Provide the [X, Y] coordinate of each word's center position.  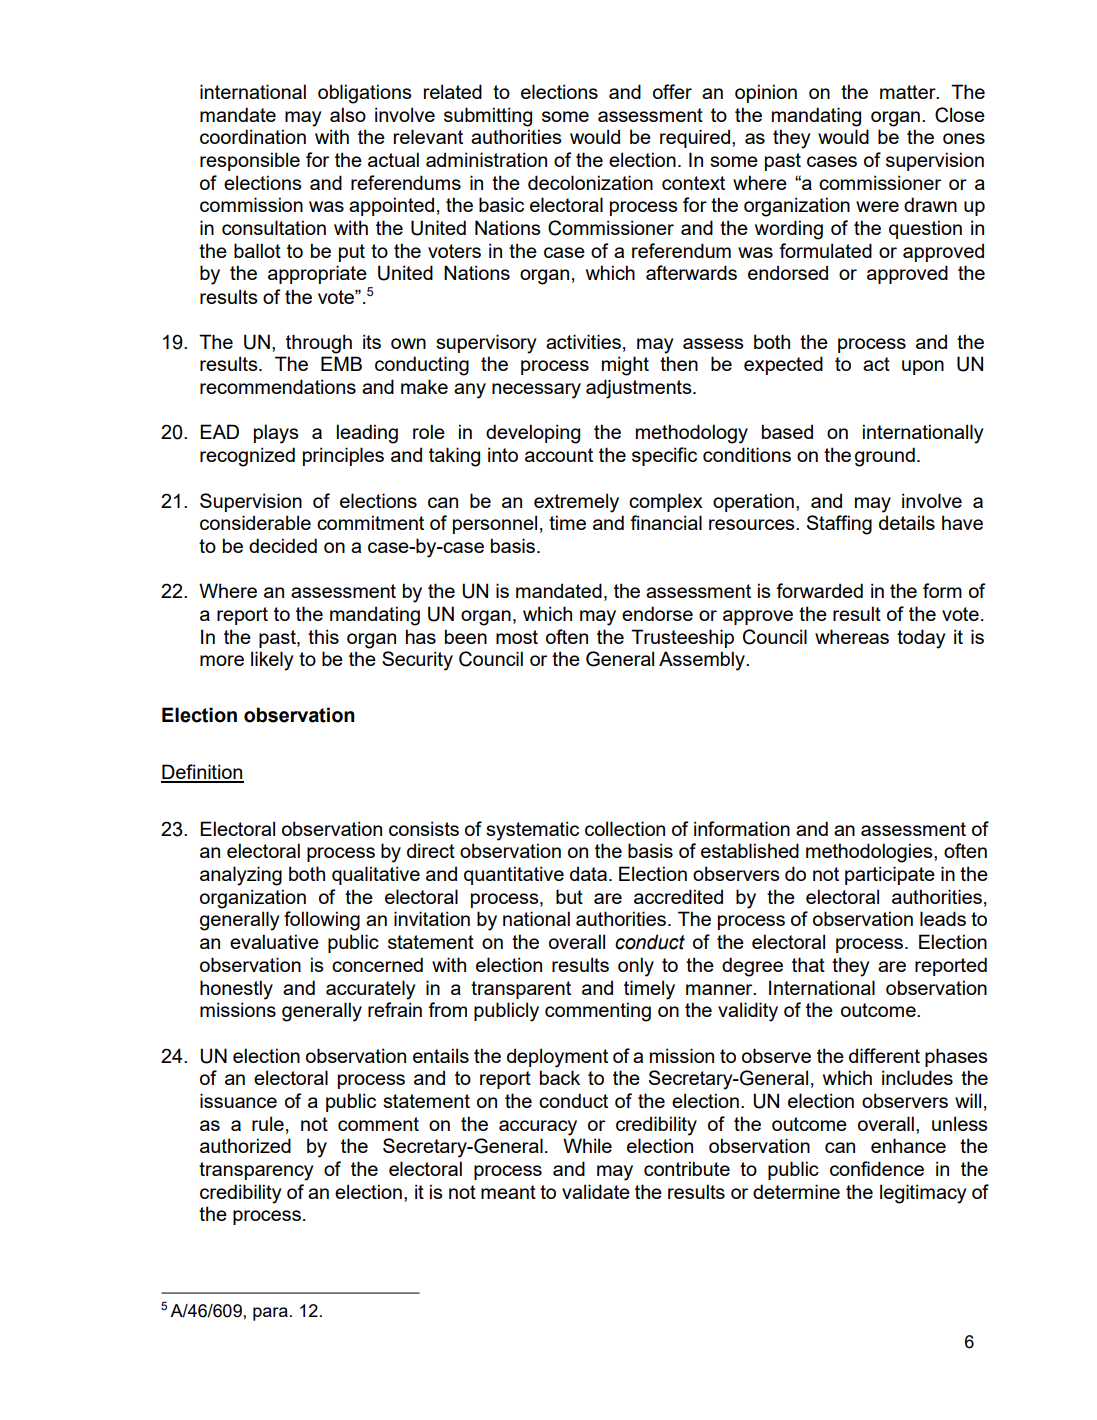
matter [909, 92]
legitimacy [923, 1194]
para [270, 1314]
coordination [253, 136]
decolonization [590, 182]
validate [596, 1191]
